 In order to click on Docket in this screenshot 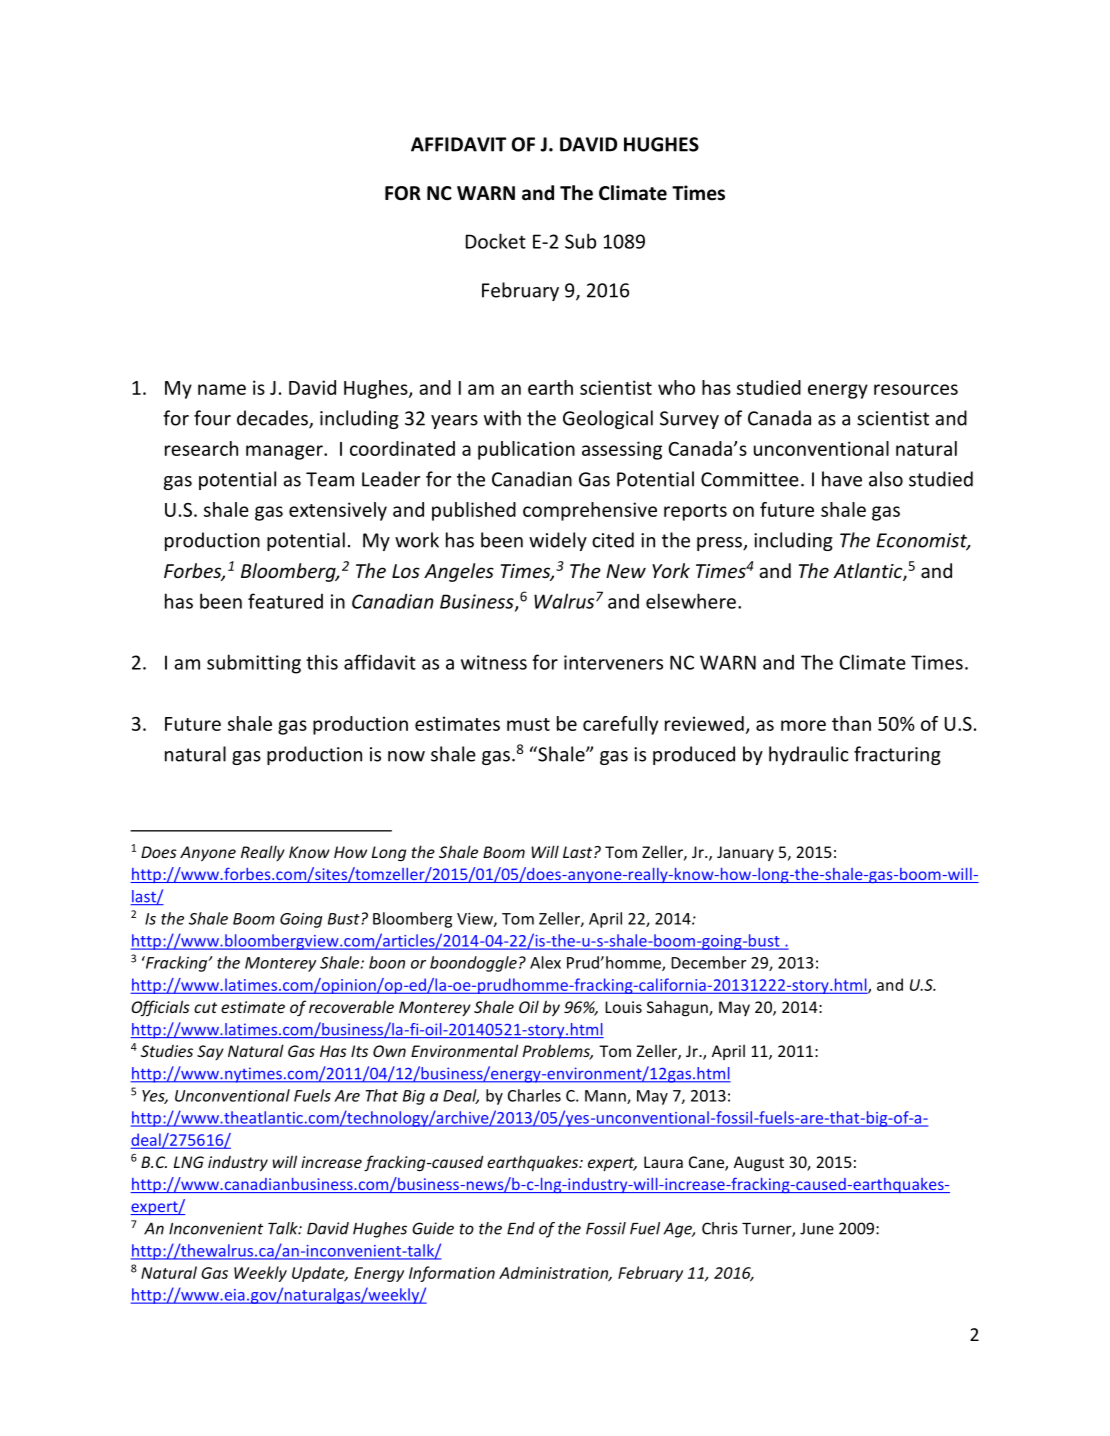, I will do `click(496, 241)`.
